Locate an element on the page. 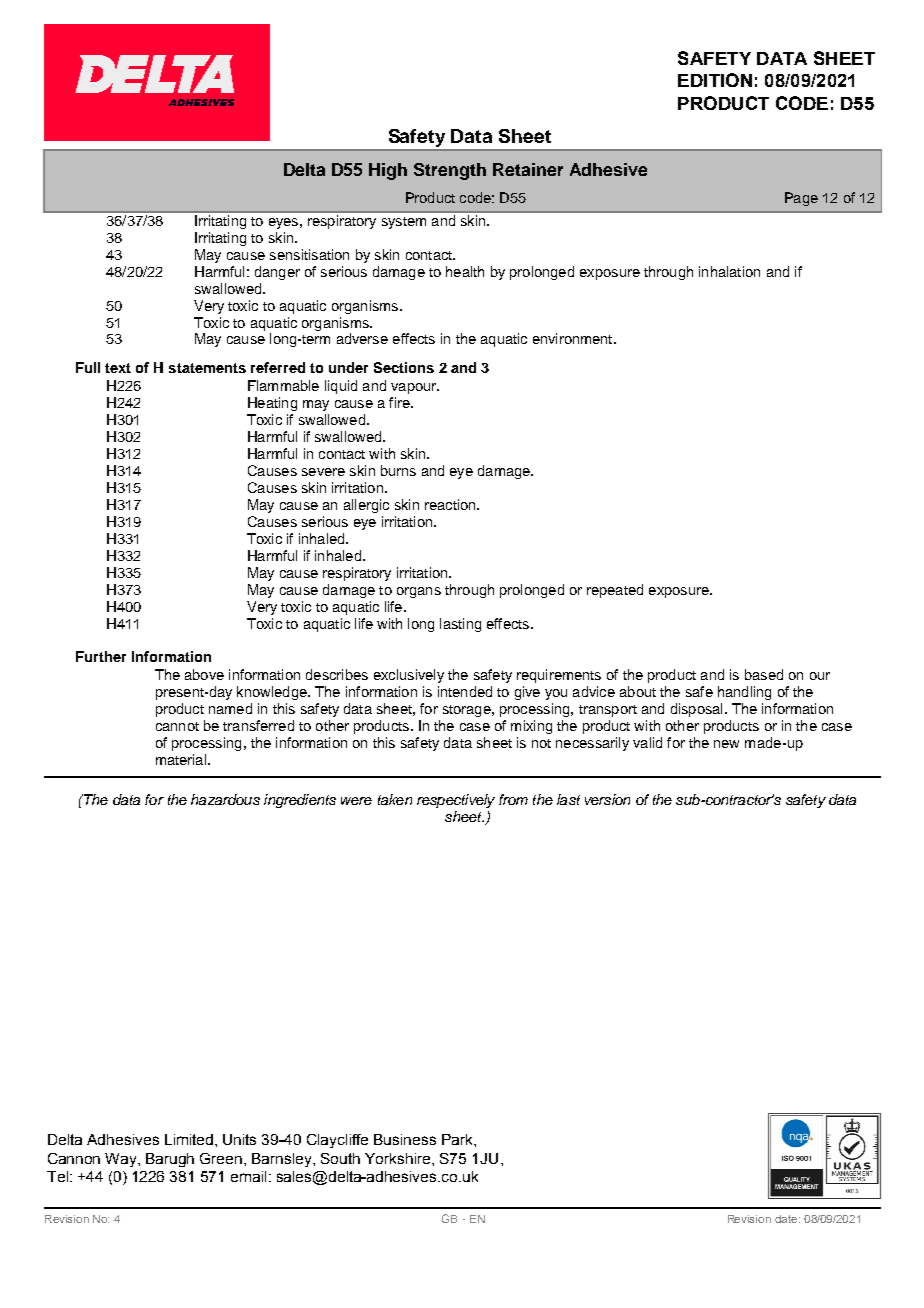 The width and height of the image is (924, 1308). based is located at coordinates (764, 674).
